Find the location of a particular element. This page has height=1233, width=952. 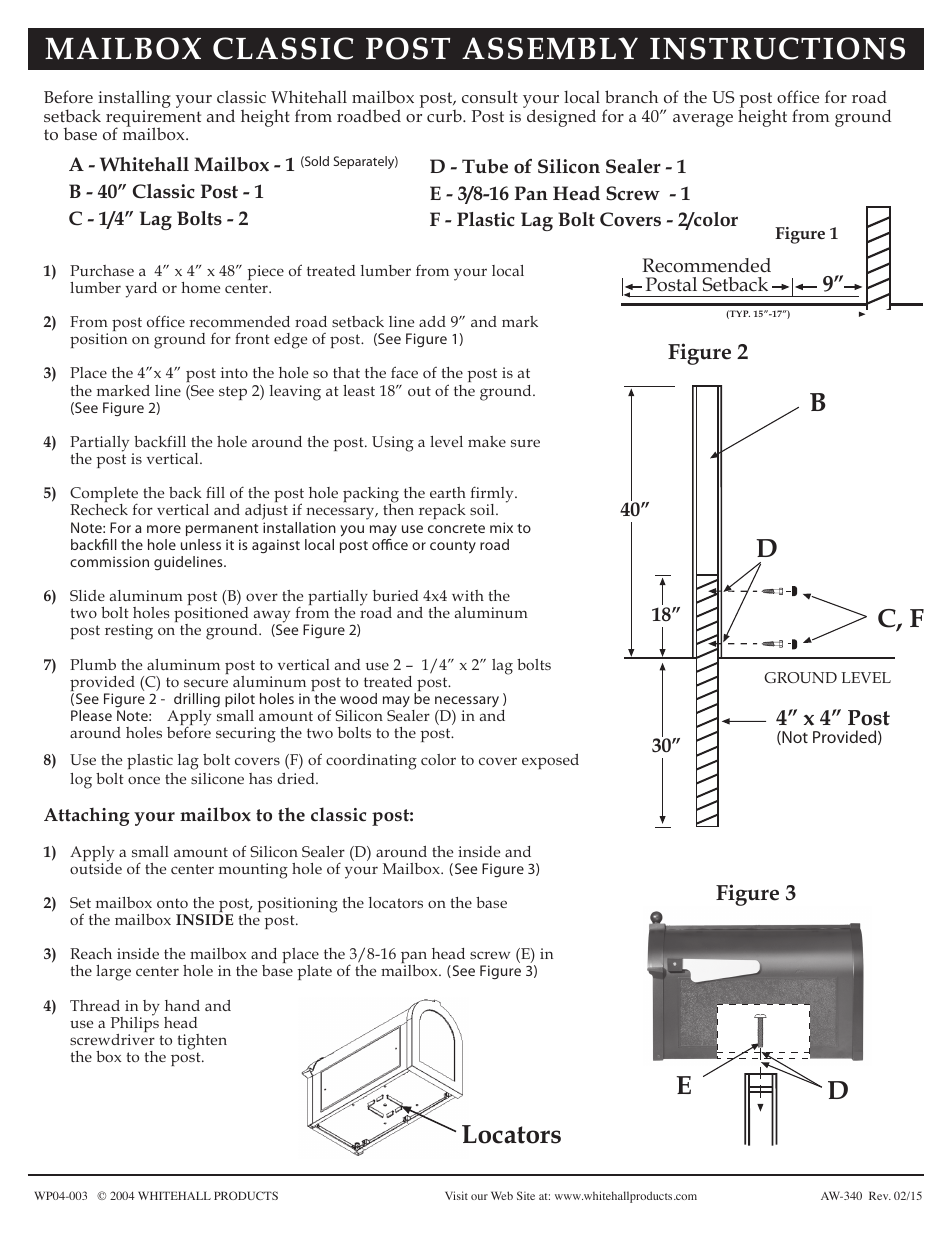

coordinating is located at coordinates (371, 762).
